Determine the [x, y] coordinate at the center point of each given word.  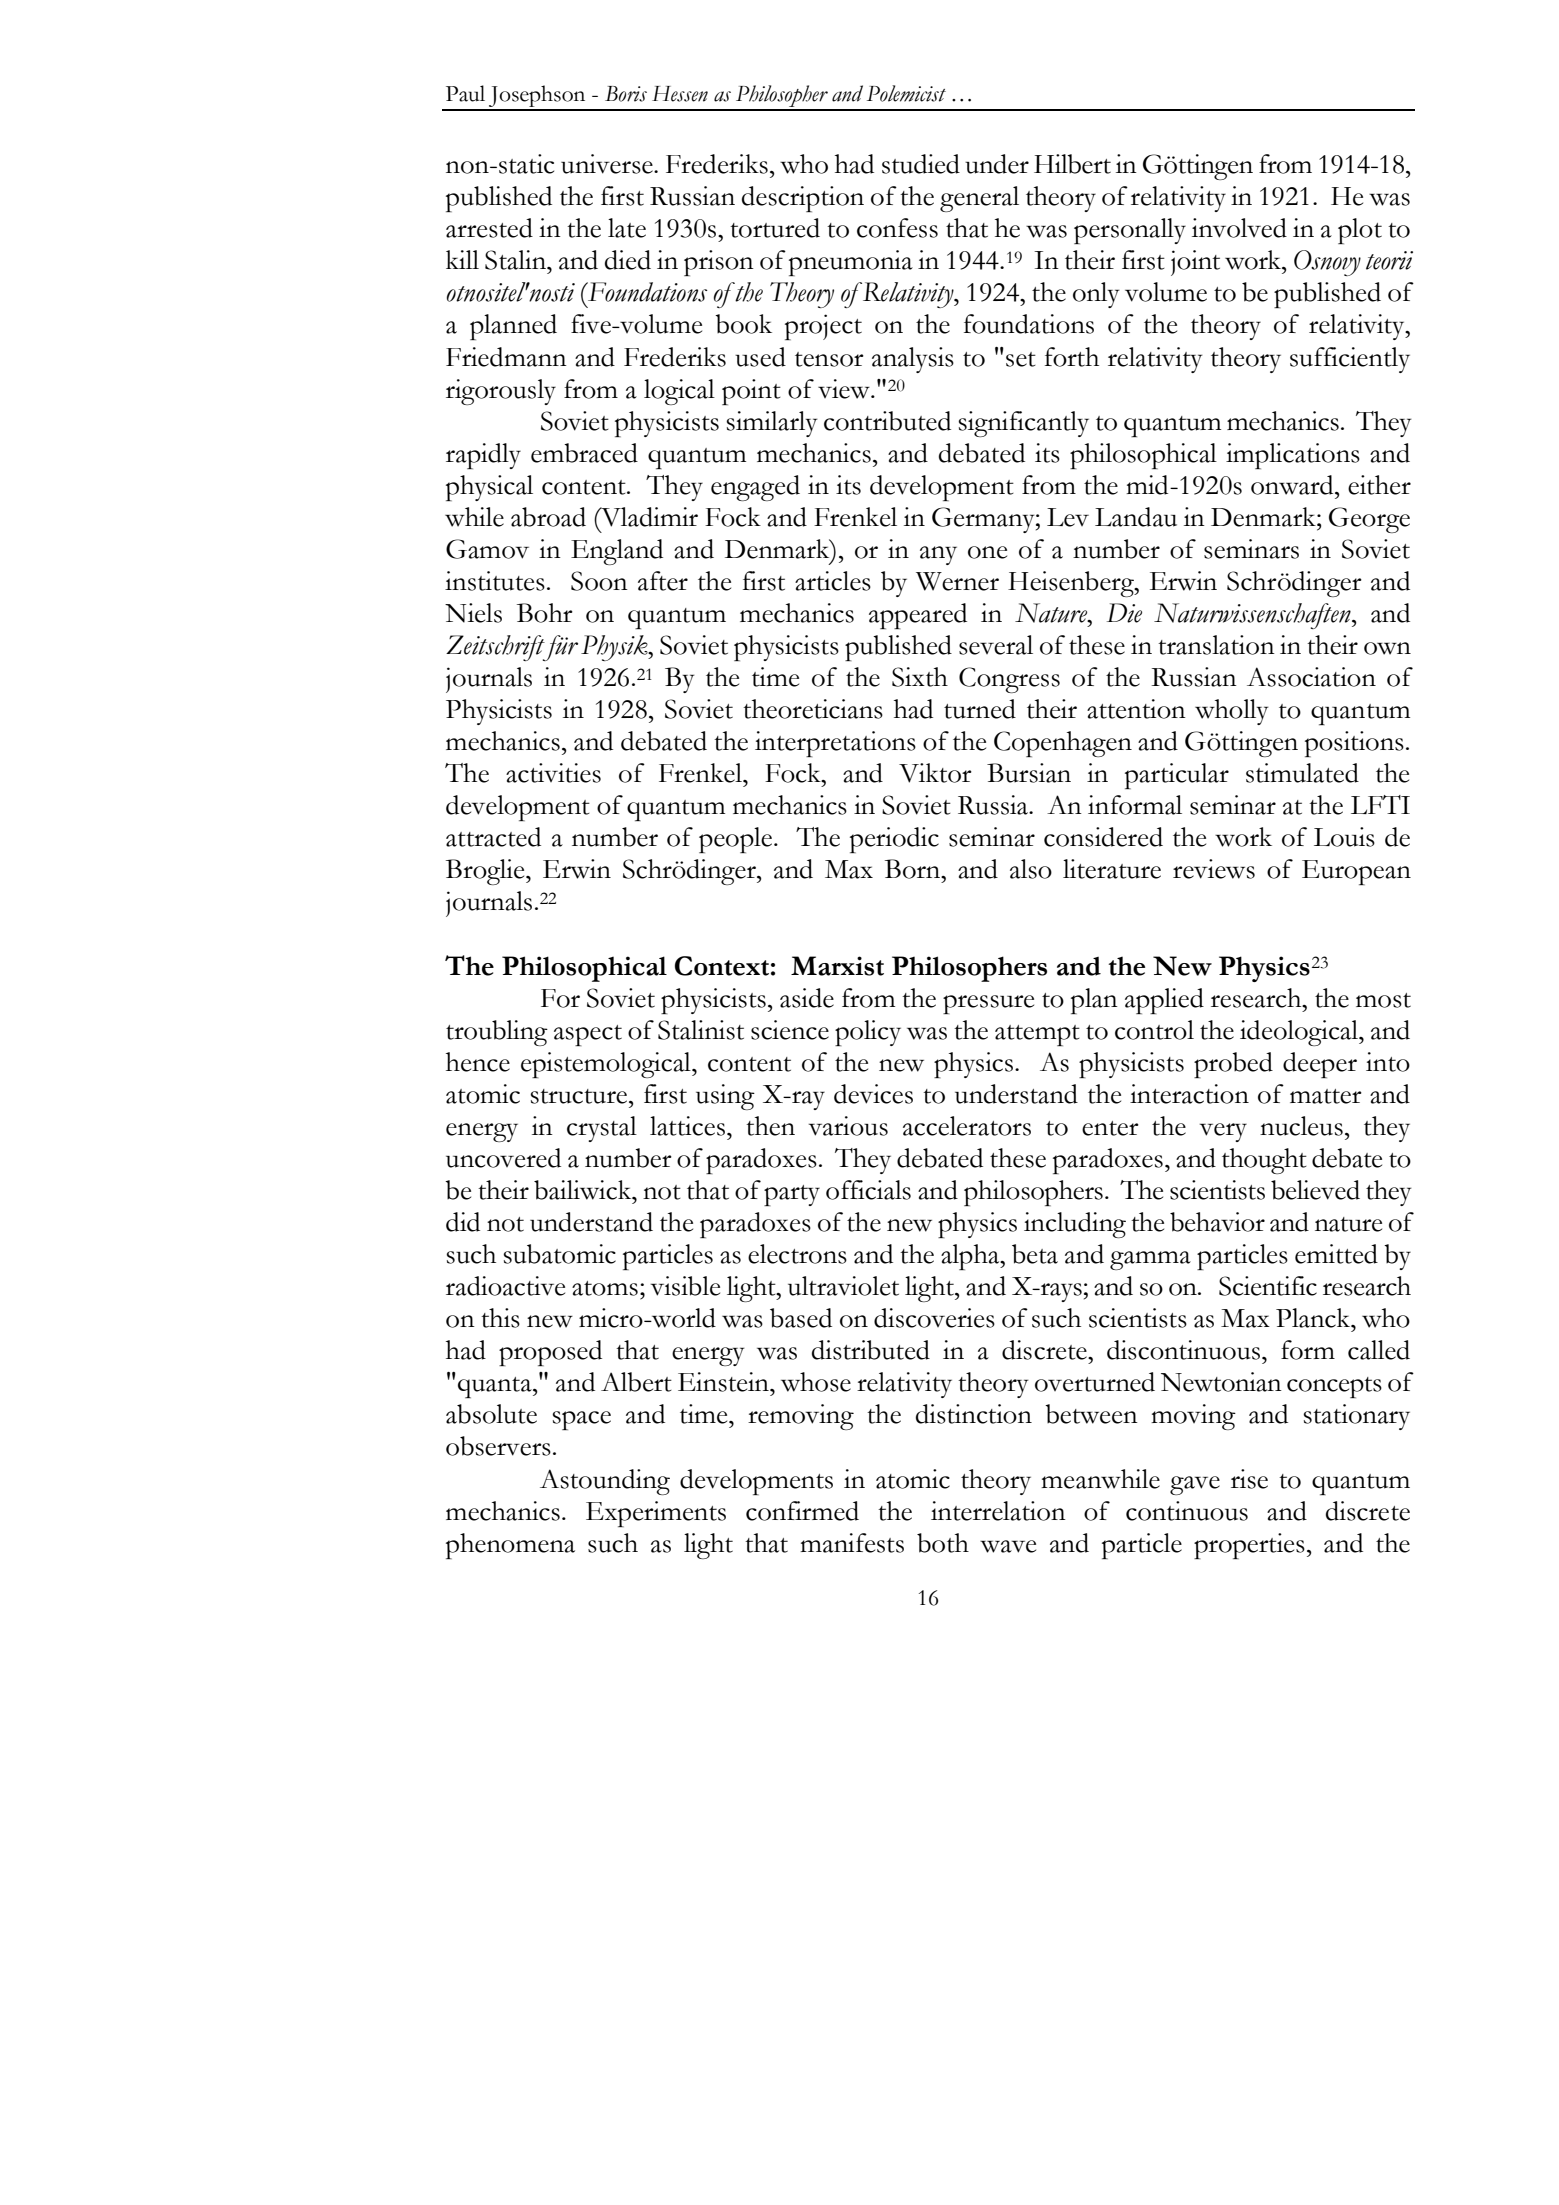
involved [1239, 228]
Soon [599, 581]
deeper [1320, 1065]
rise [1249, 1479]
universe [608, 164]
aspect [588, 1035]
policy [868, 1033]
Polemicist [906, 93]
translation [1216, 645]
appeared [918, 616]
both [943, 1543]
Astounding [605, 1482]
